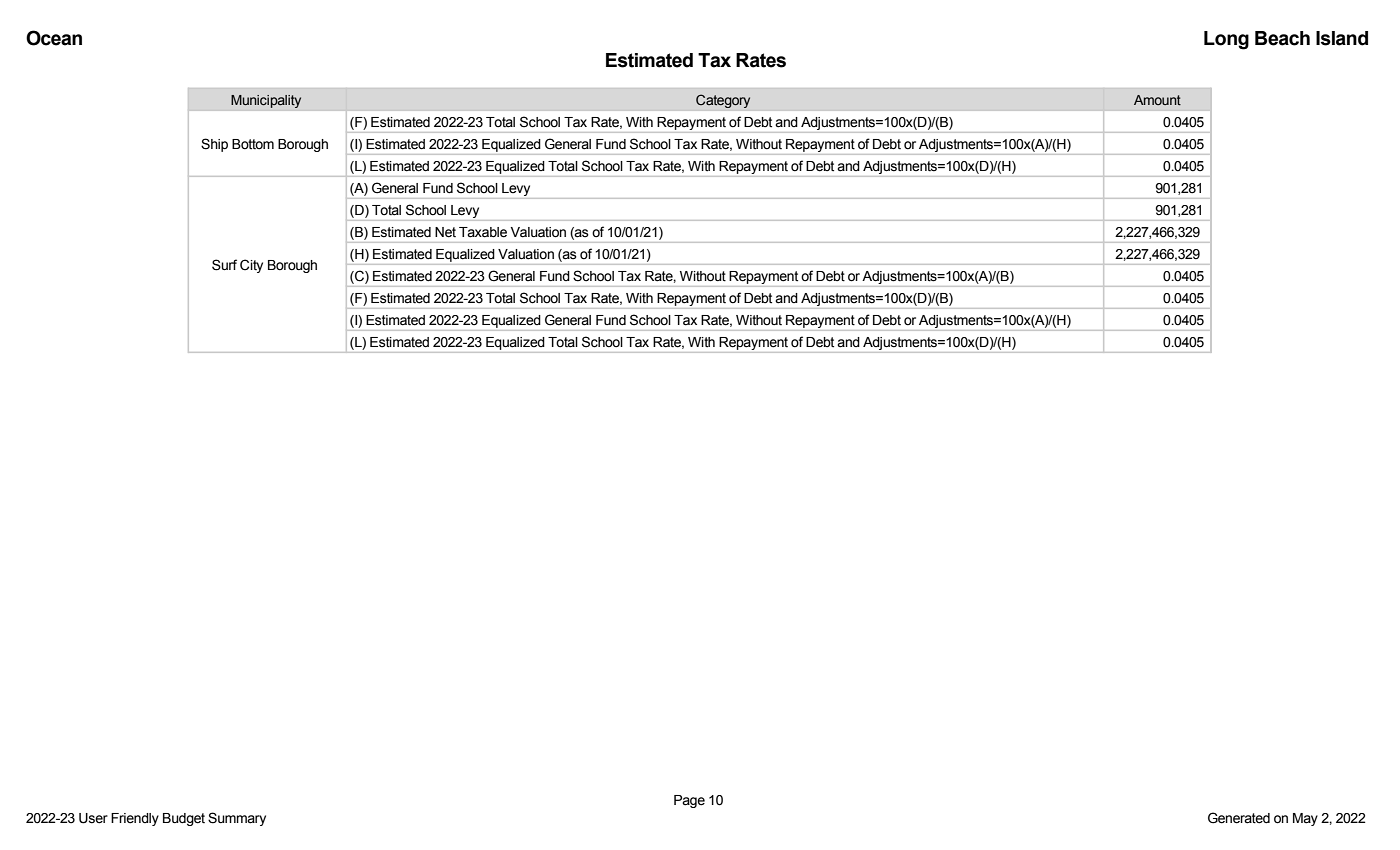 The width and height of the image is (1400, 850). Describe the element at coordinates (1305, 819) in the image. I see `May` at that location.
